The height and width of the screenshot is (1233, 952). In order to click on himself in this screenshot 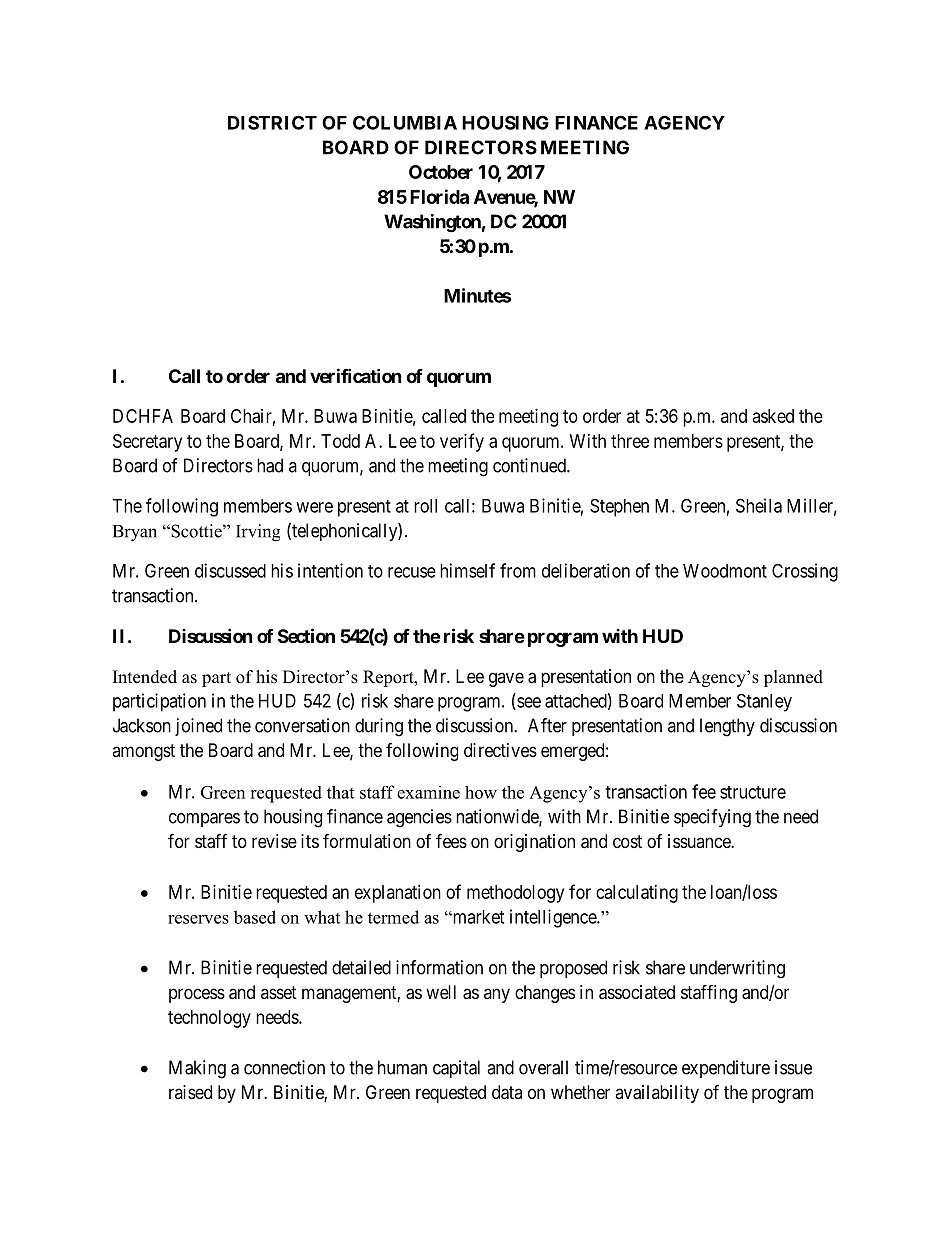, I will do `click(467, 570)`.
